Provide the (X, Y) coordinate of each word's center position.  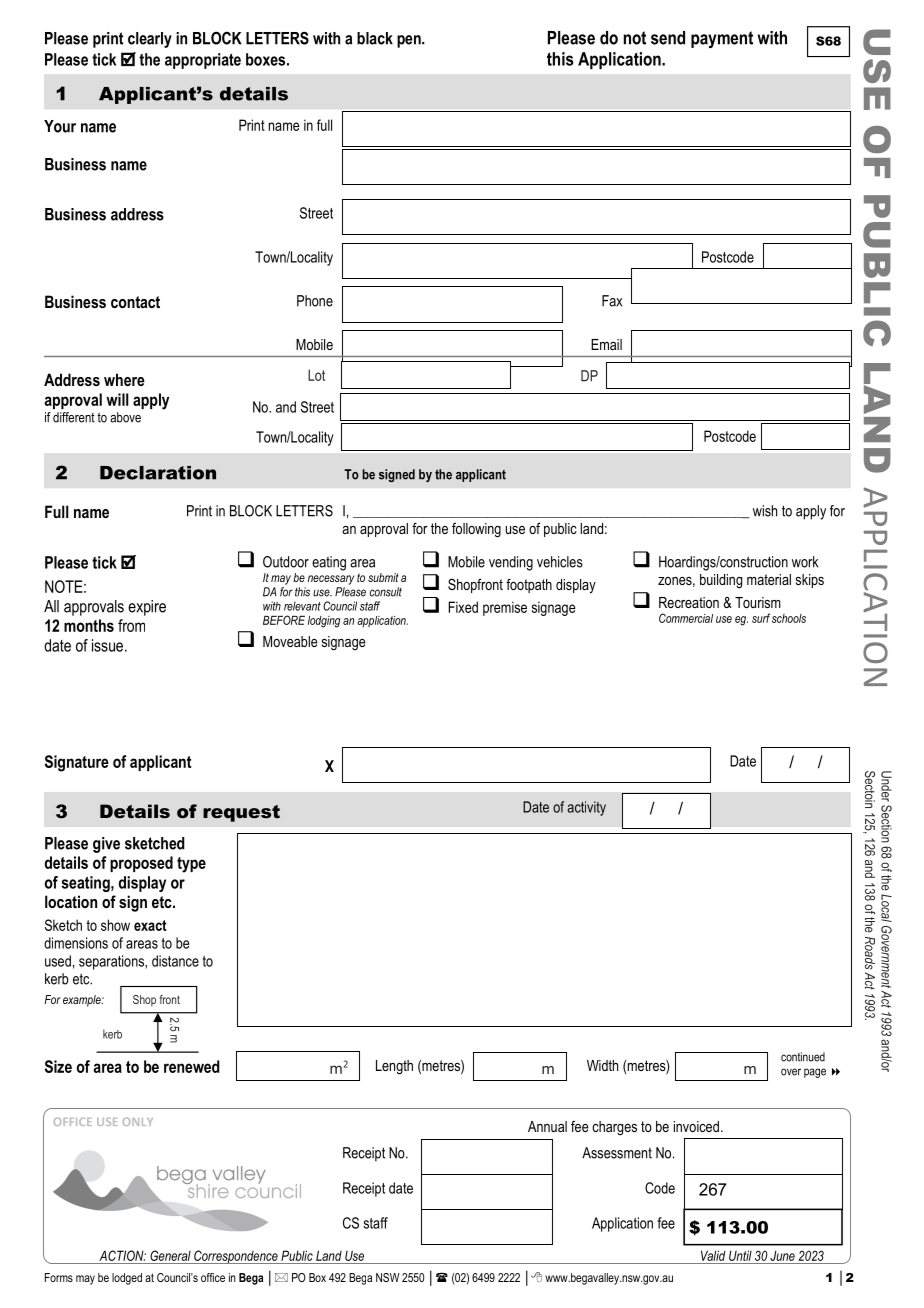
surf (761, 618)
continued (803, 1057)
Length (394, 1067)
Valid (713, 1255)
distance (175, 961)
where (124, 379)
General (170, 1255)
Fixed (463, 607)
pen (410, 41)
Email (606, 344)
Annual (547, 1126)
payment (722, 39)
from (131, 625)
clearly (150, 40)
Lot (316, 375)
